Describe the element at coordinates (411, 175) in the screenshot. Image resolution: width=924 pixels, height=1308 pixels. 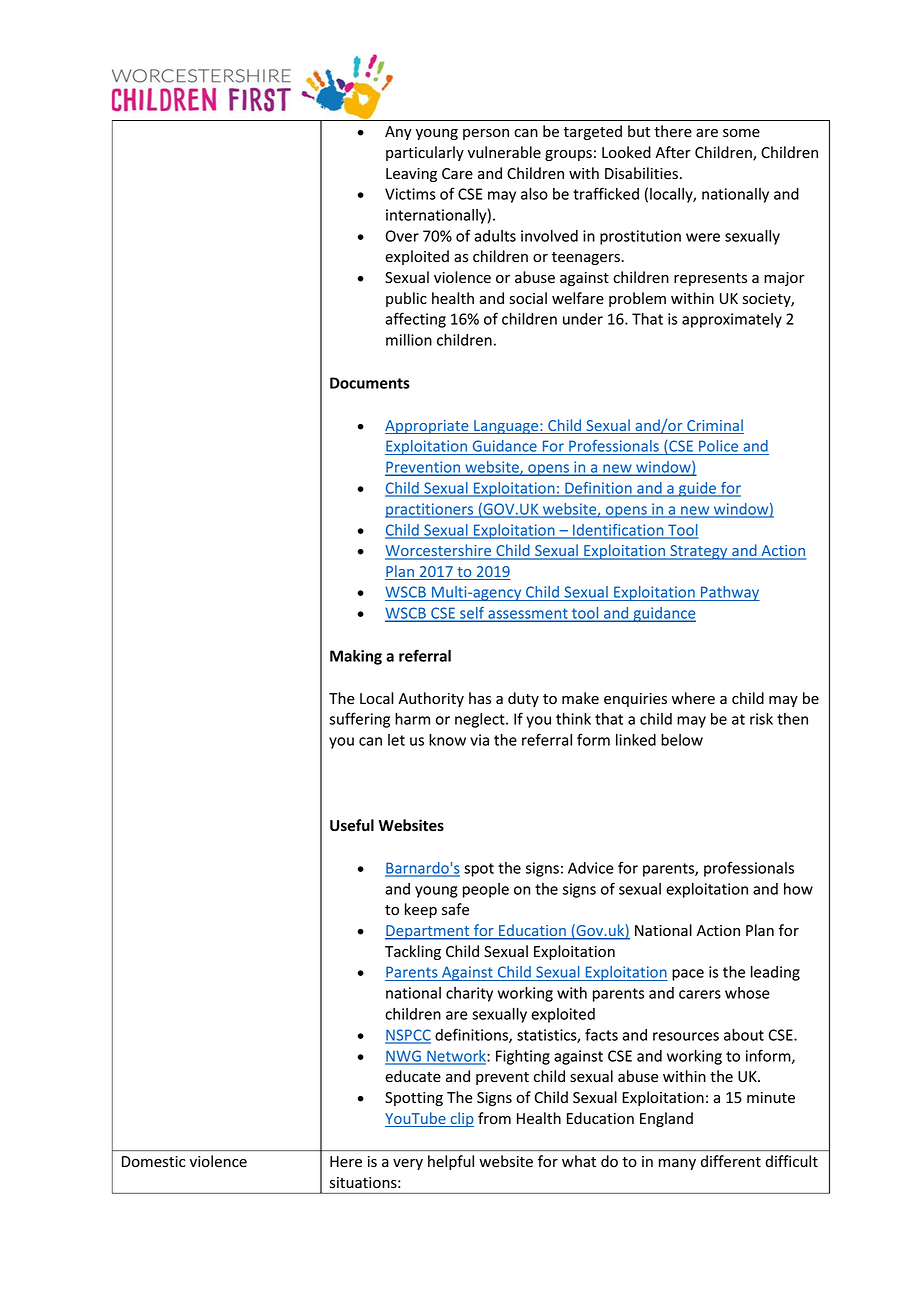
I see `Leaving` at that location.
